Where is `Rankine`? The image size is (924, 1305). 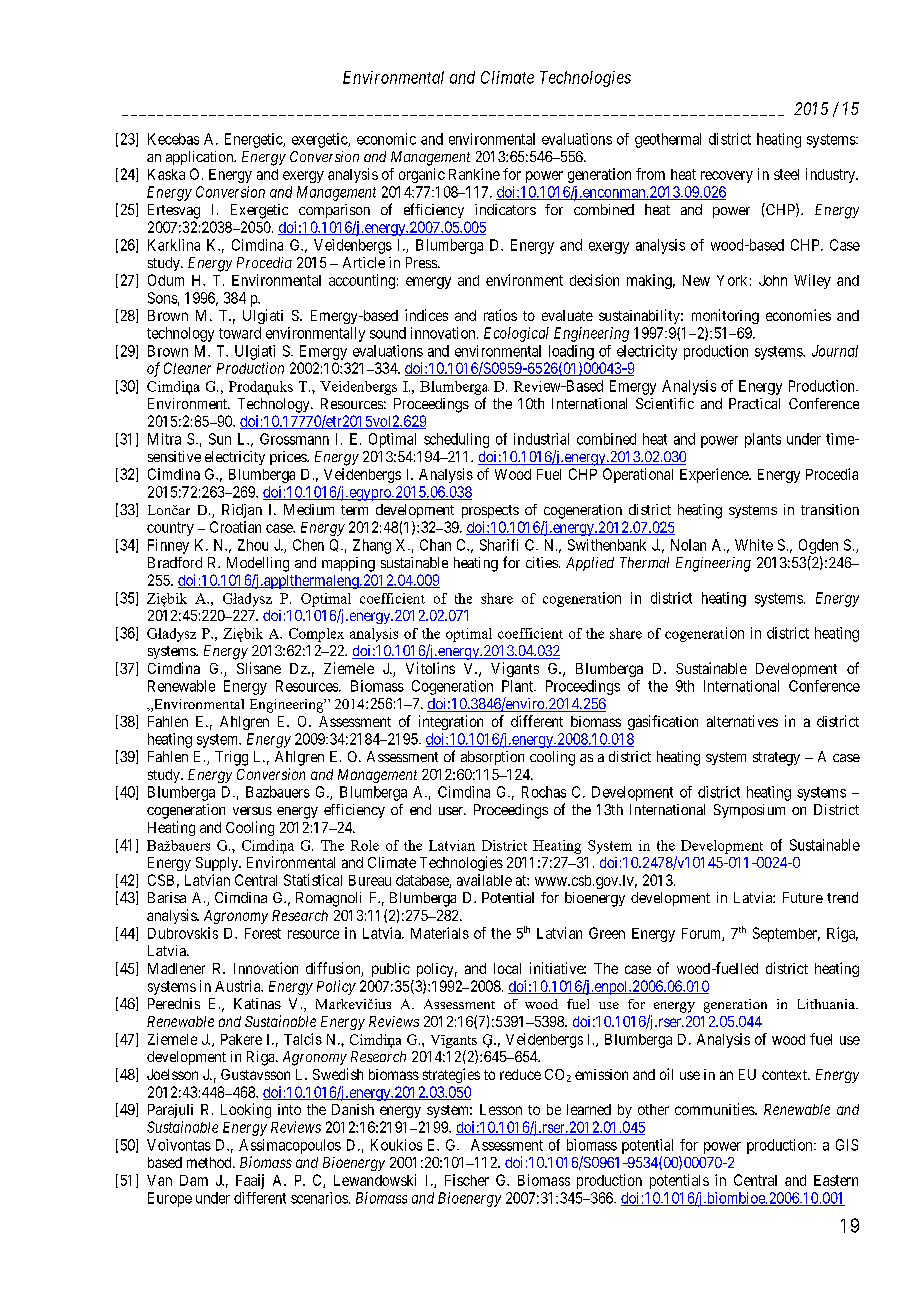
Rankine is located at coordinates (474, 174).
